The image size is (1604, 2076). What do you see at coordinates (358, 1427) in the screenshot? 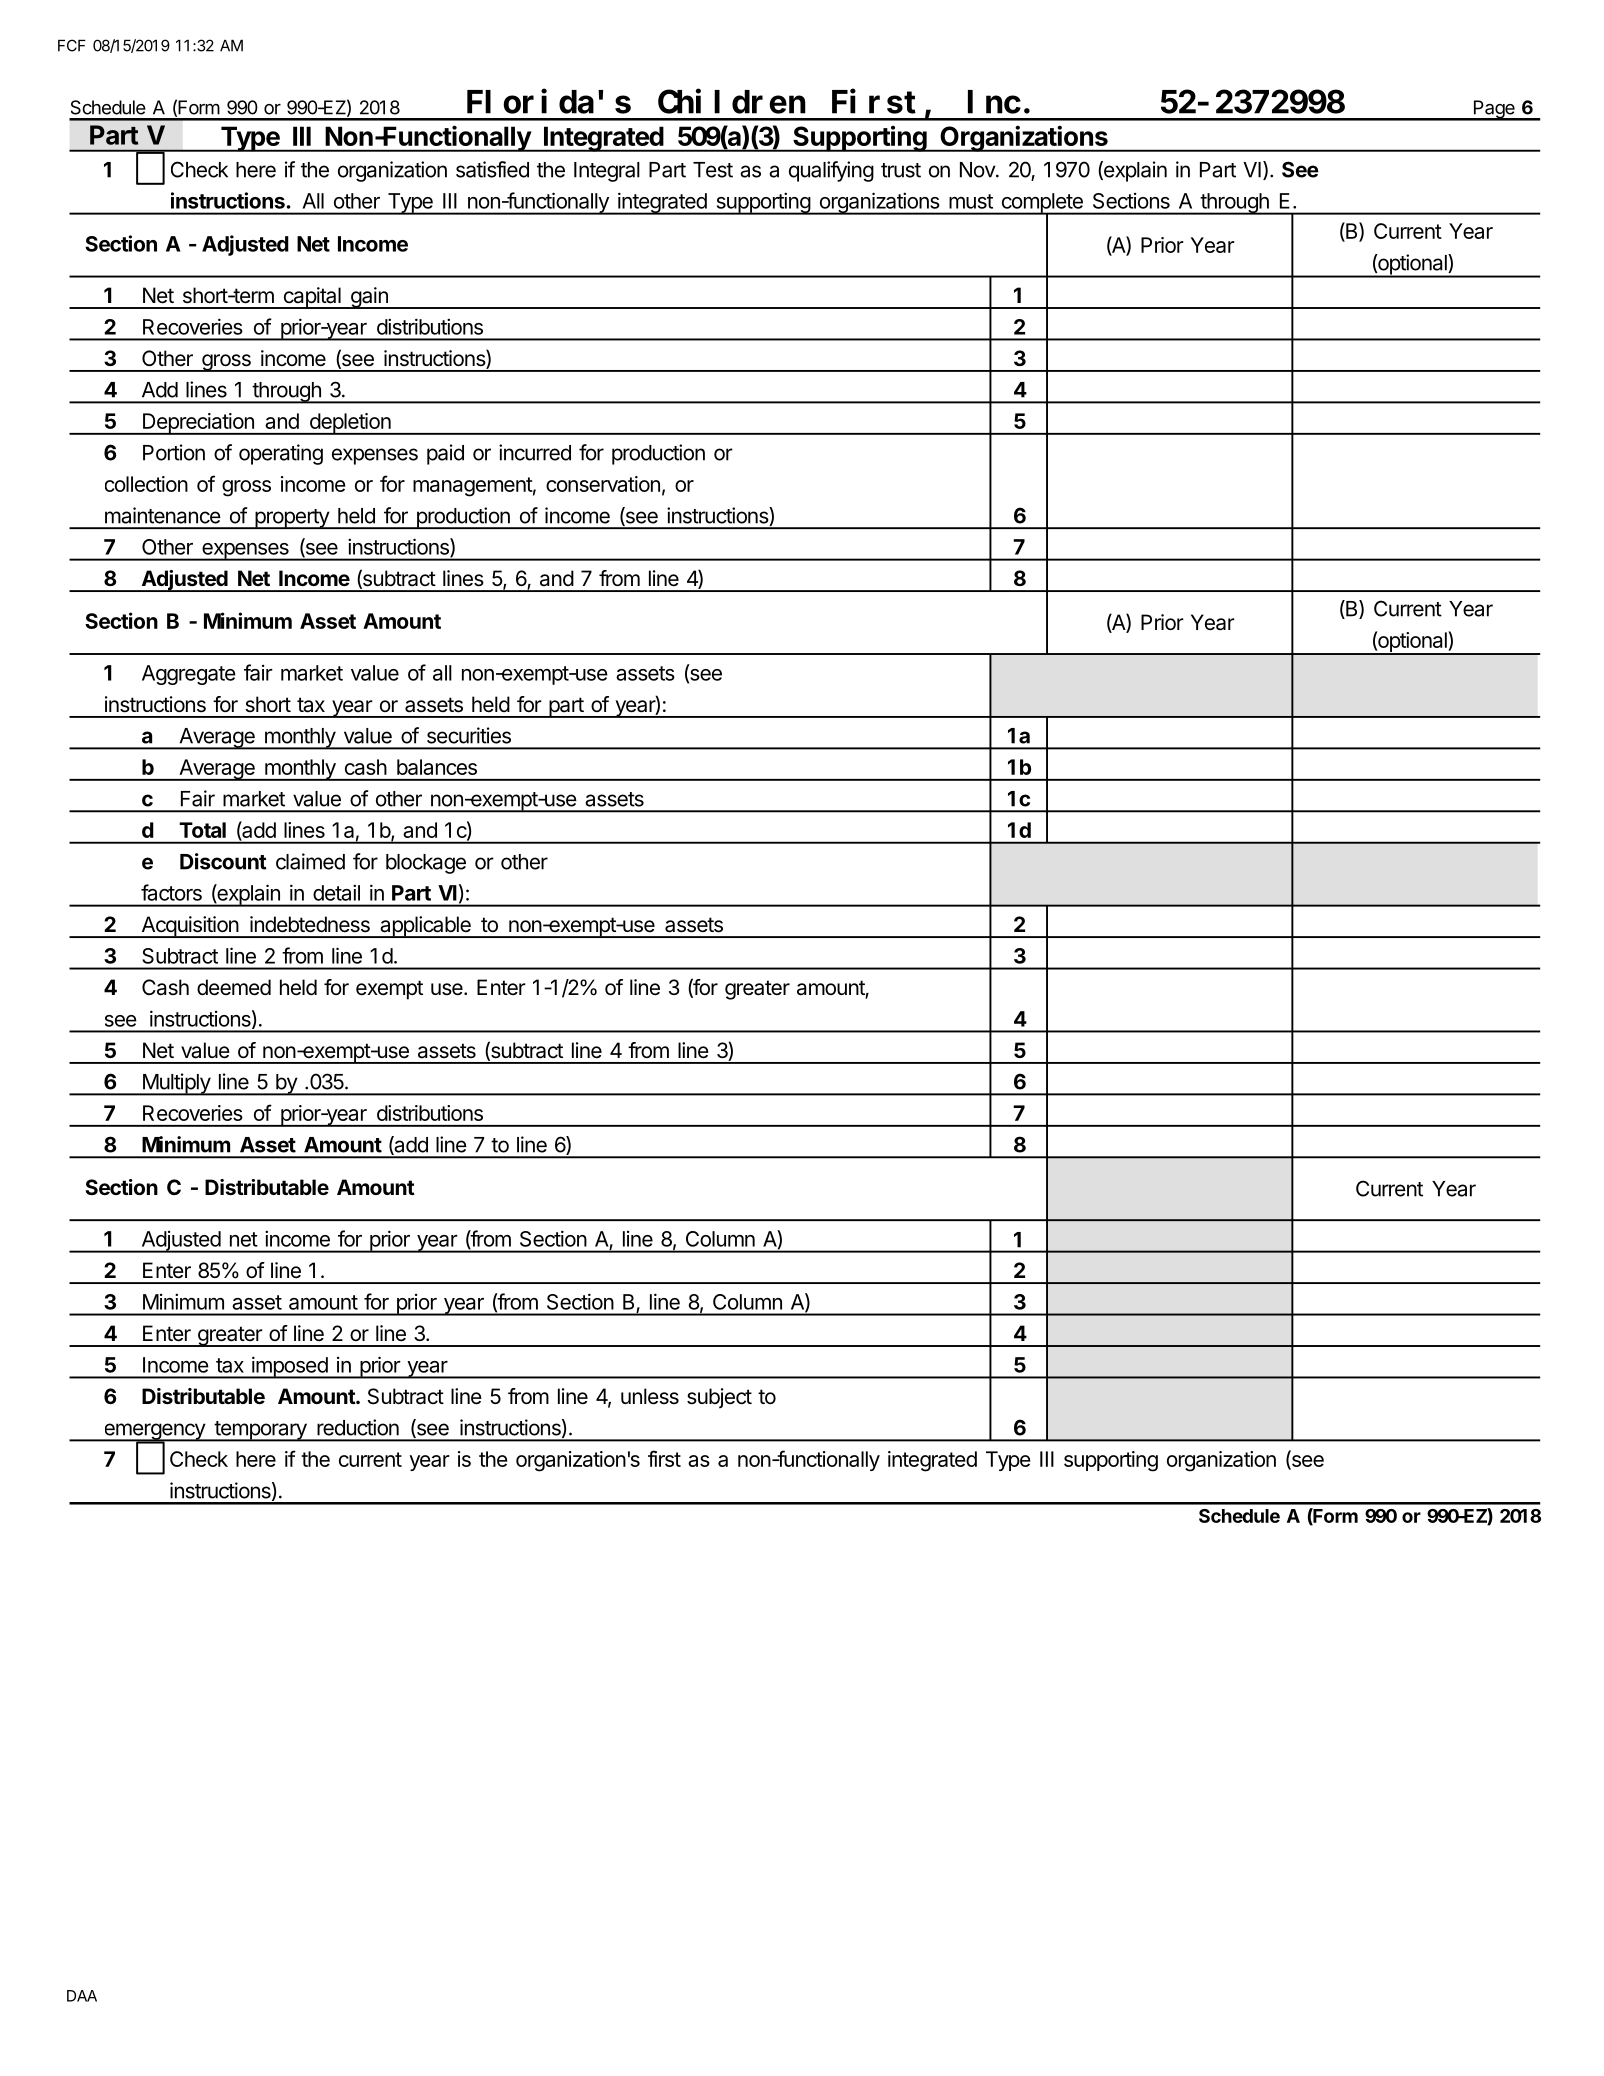
I see `reduction` at bounding box center [358, 1427].
